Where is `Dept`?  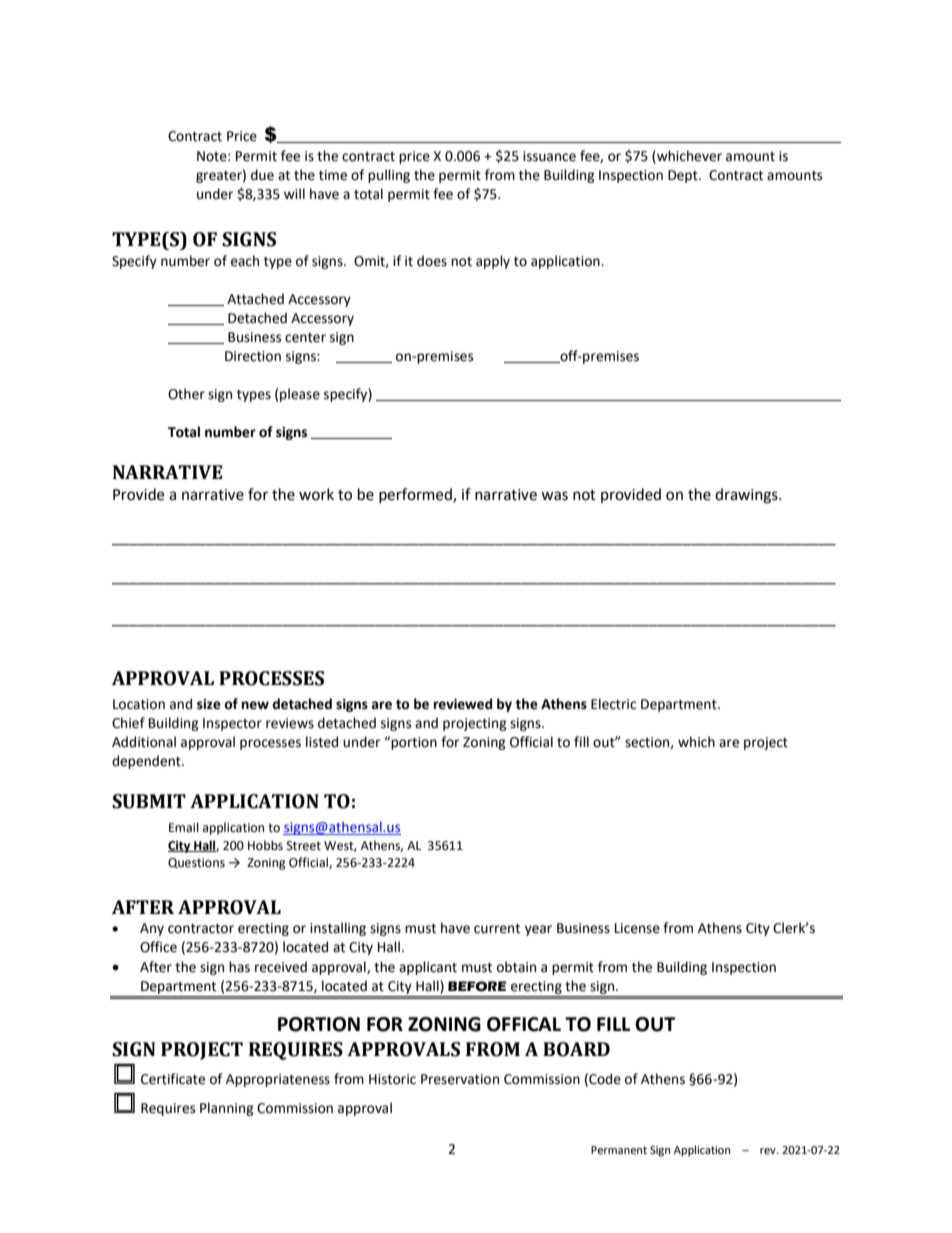
Dept is located at coordinates (684, 176).
